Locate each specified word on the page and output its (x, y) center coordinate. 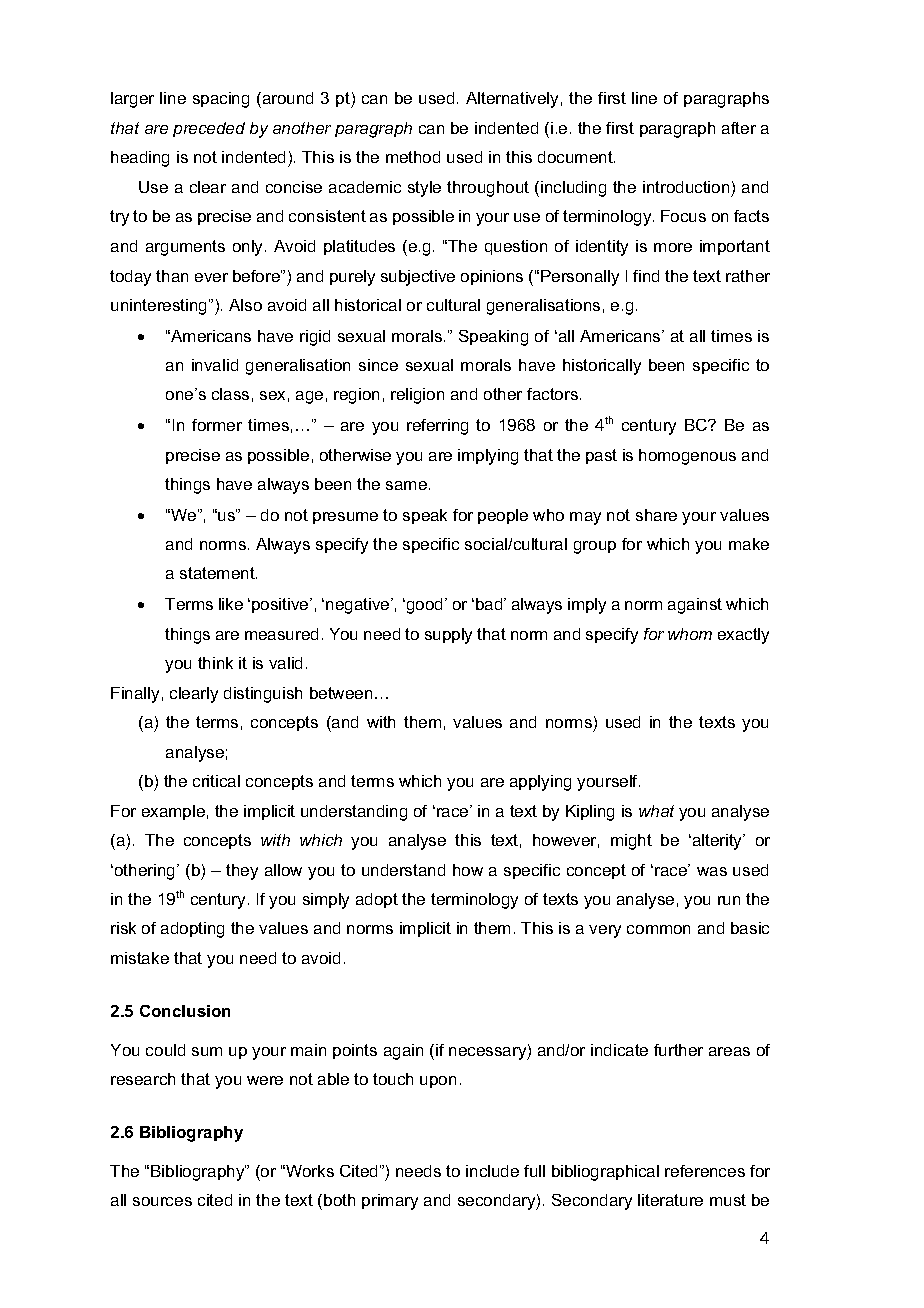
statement (218, 573)
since (378, 365)
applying (540, 783)
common (658, 929)
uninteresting (160, 307)
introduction (686, 187)
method (413, 157)
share (656, 515)
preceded (209, 129)
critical (216, 781)
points (355, 1051)
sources (162, 1201)
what (656, 811)
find (646, 276)
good (426, 606)
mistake (140, 958)
